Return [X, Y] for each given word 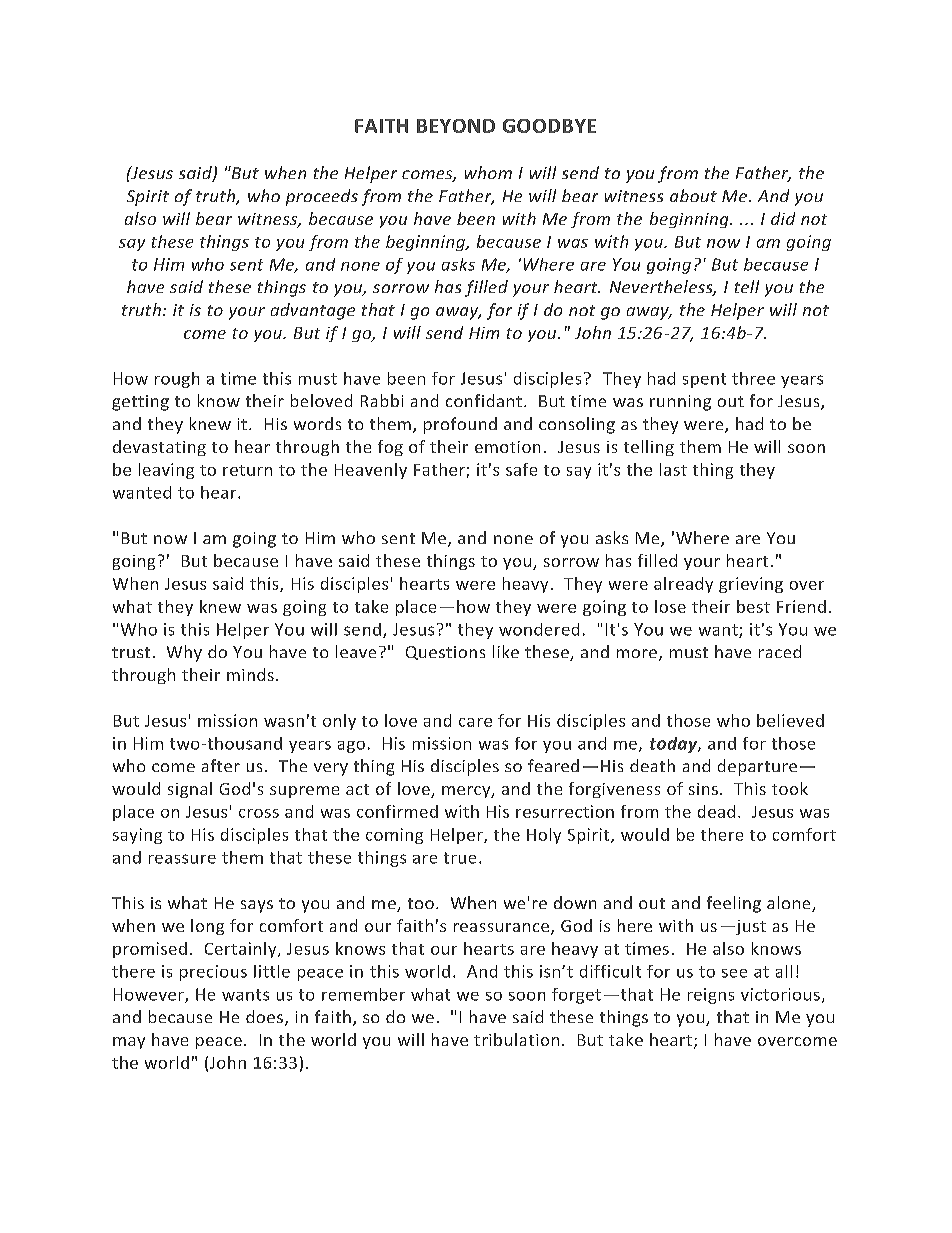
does [264, 1016]
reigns [711, 996]
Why [184, 653]
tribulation [516, 1039]
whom [488, 172]
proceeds [322, 197]
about [693, 195]
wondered [539, 629]
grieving [751, 585]
